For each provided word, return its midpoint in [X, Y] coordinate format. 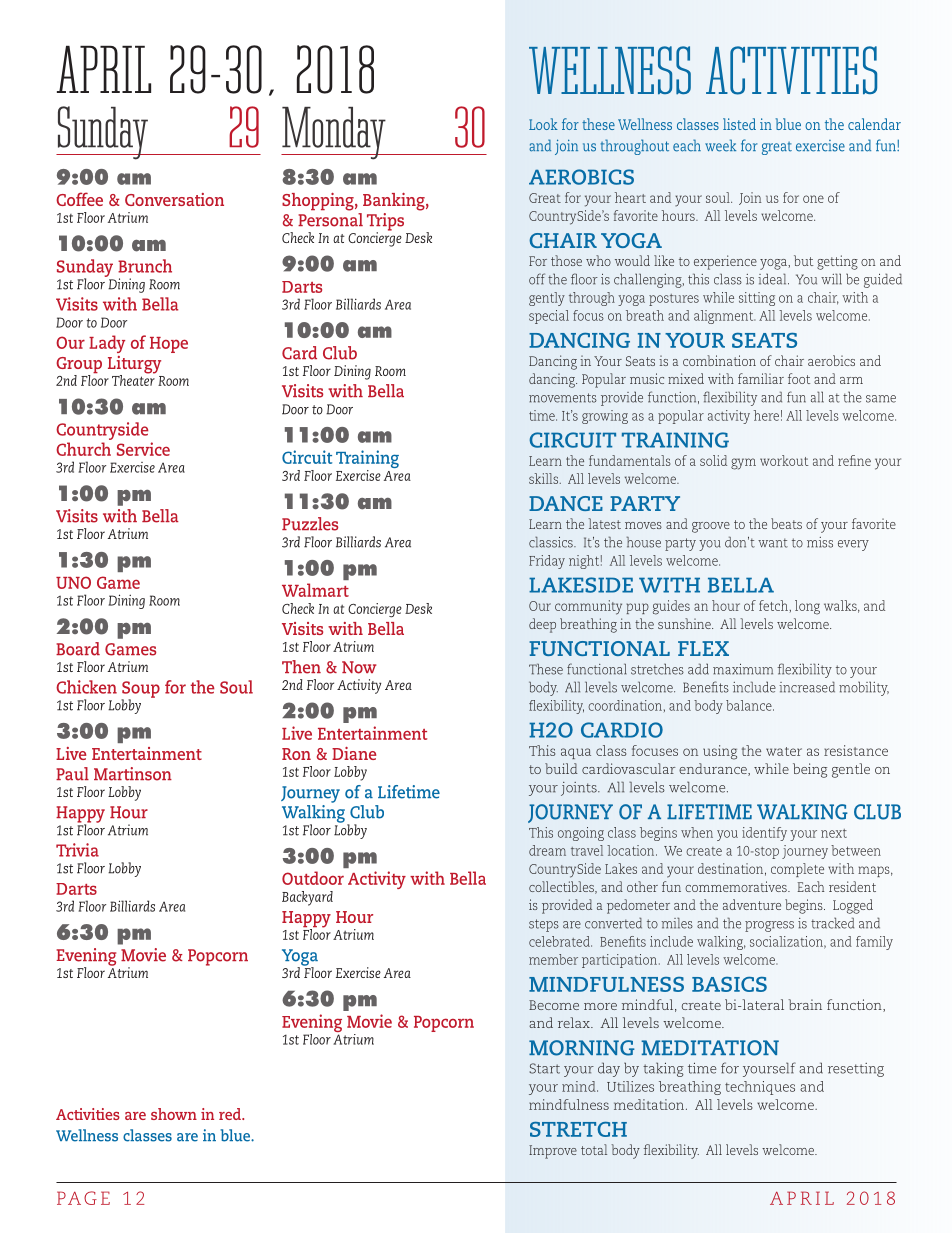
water [784, 751]
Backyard [307, 898]
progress [769, 926]
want [773, 543]
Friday [547, 562]
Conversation [174, 199]
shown [174, 1114]
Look [543, 124]
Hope [169, 345]
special [549, 317]
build [561, 768]
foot [799, 378]
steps [544, 925]
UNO [73, 582]
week [720, 145]
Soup [140, 690]
